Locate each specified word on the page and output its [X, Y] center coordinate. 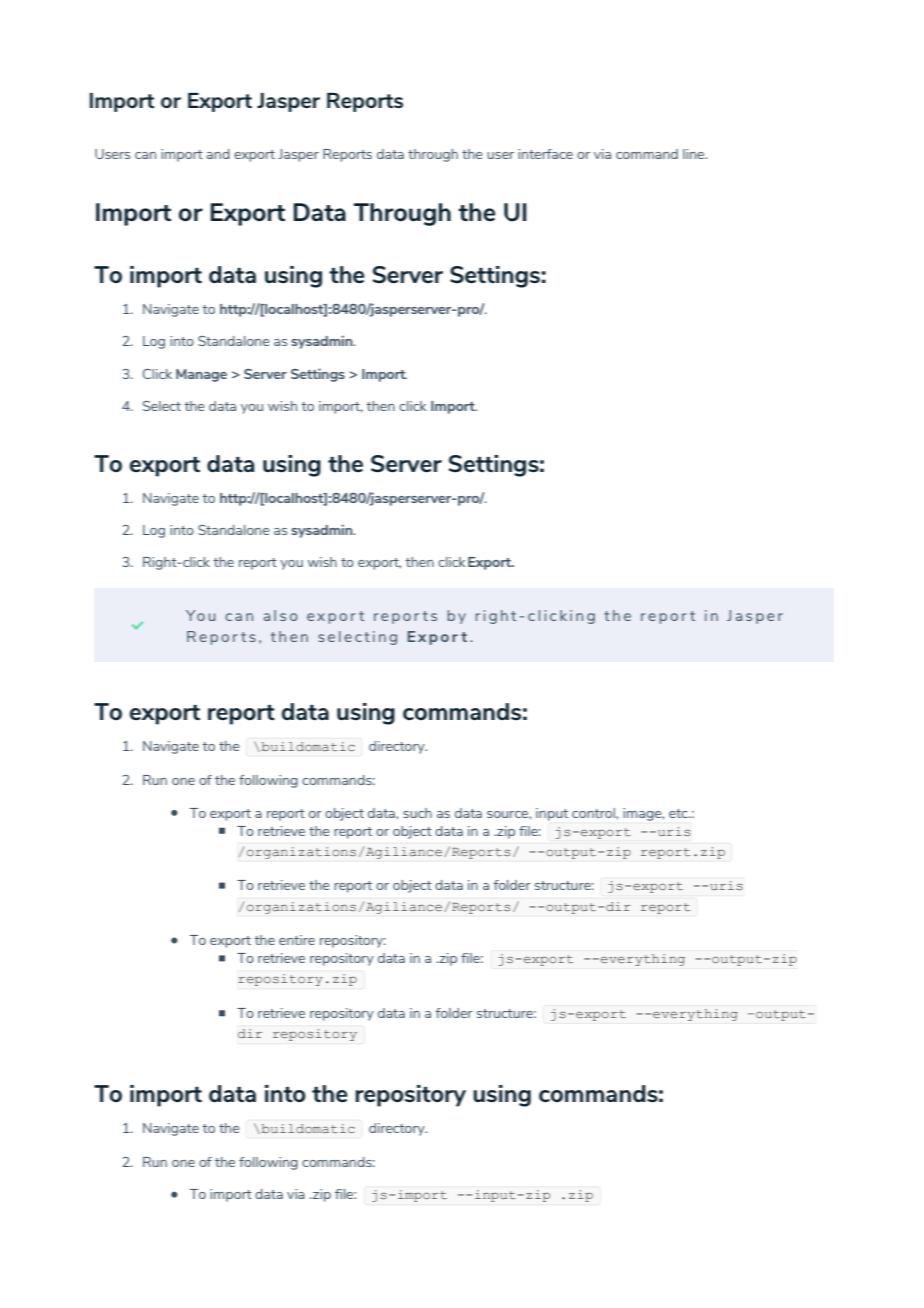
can [145, 155]
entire [297, 940]
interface [545, 154]
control [594, 813]
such [417, 813]
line [695, 154]
